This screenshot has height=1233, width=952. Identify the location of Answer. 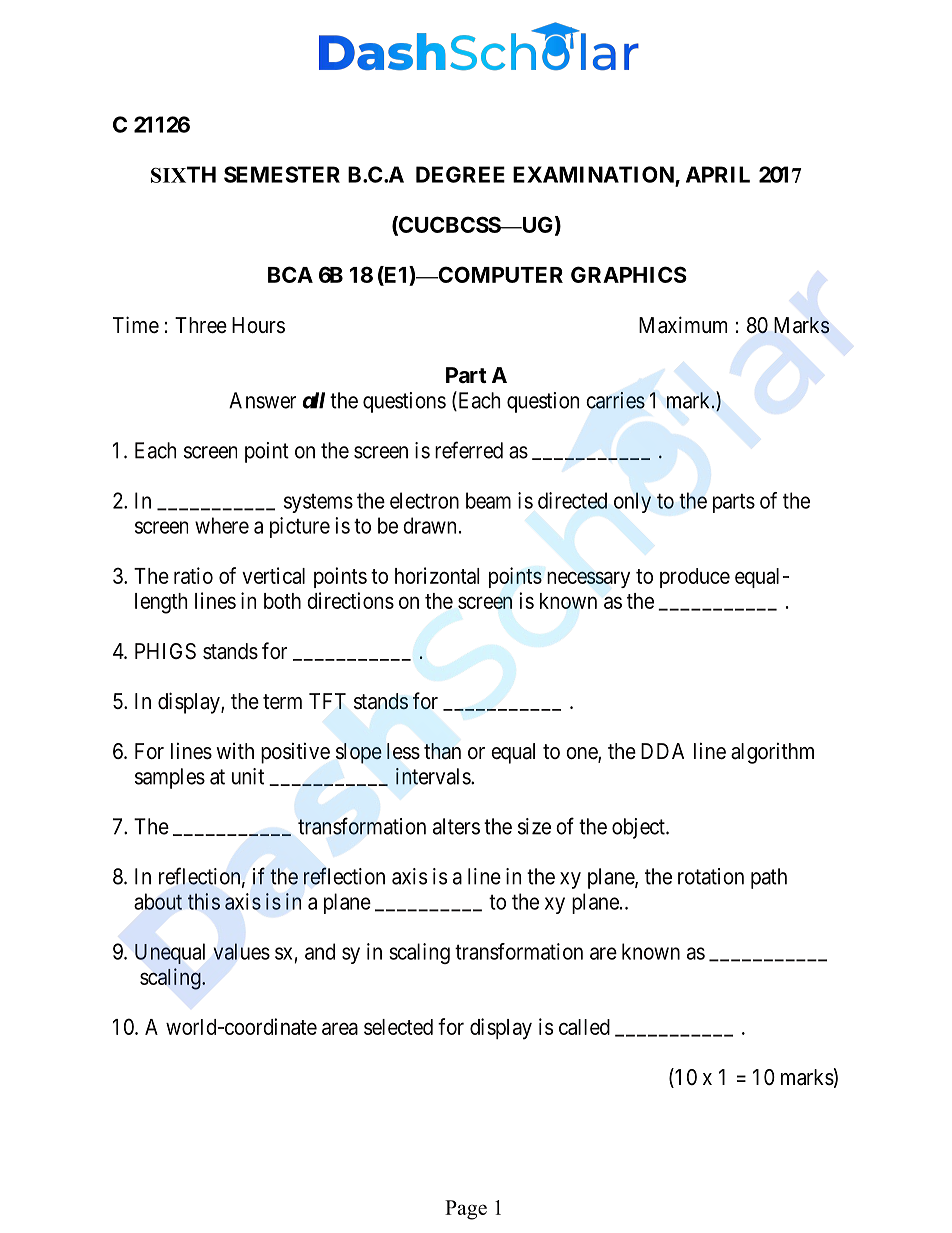
(262, 400).
